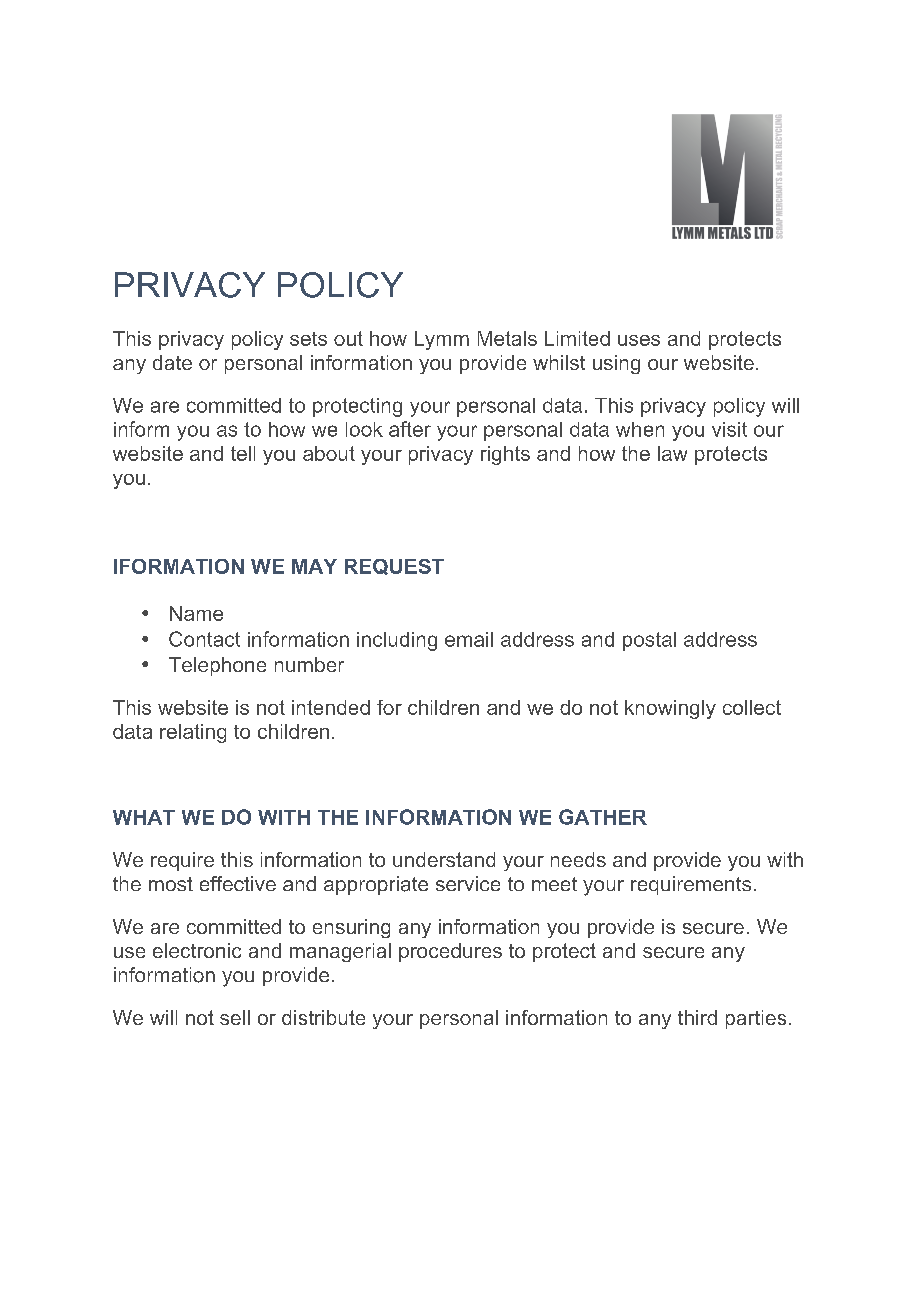 Image resolution: width=924 pixels, height=1308 pixels. I want to click on date, so click(172, 362).
